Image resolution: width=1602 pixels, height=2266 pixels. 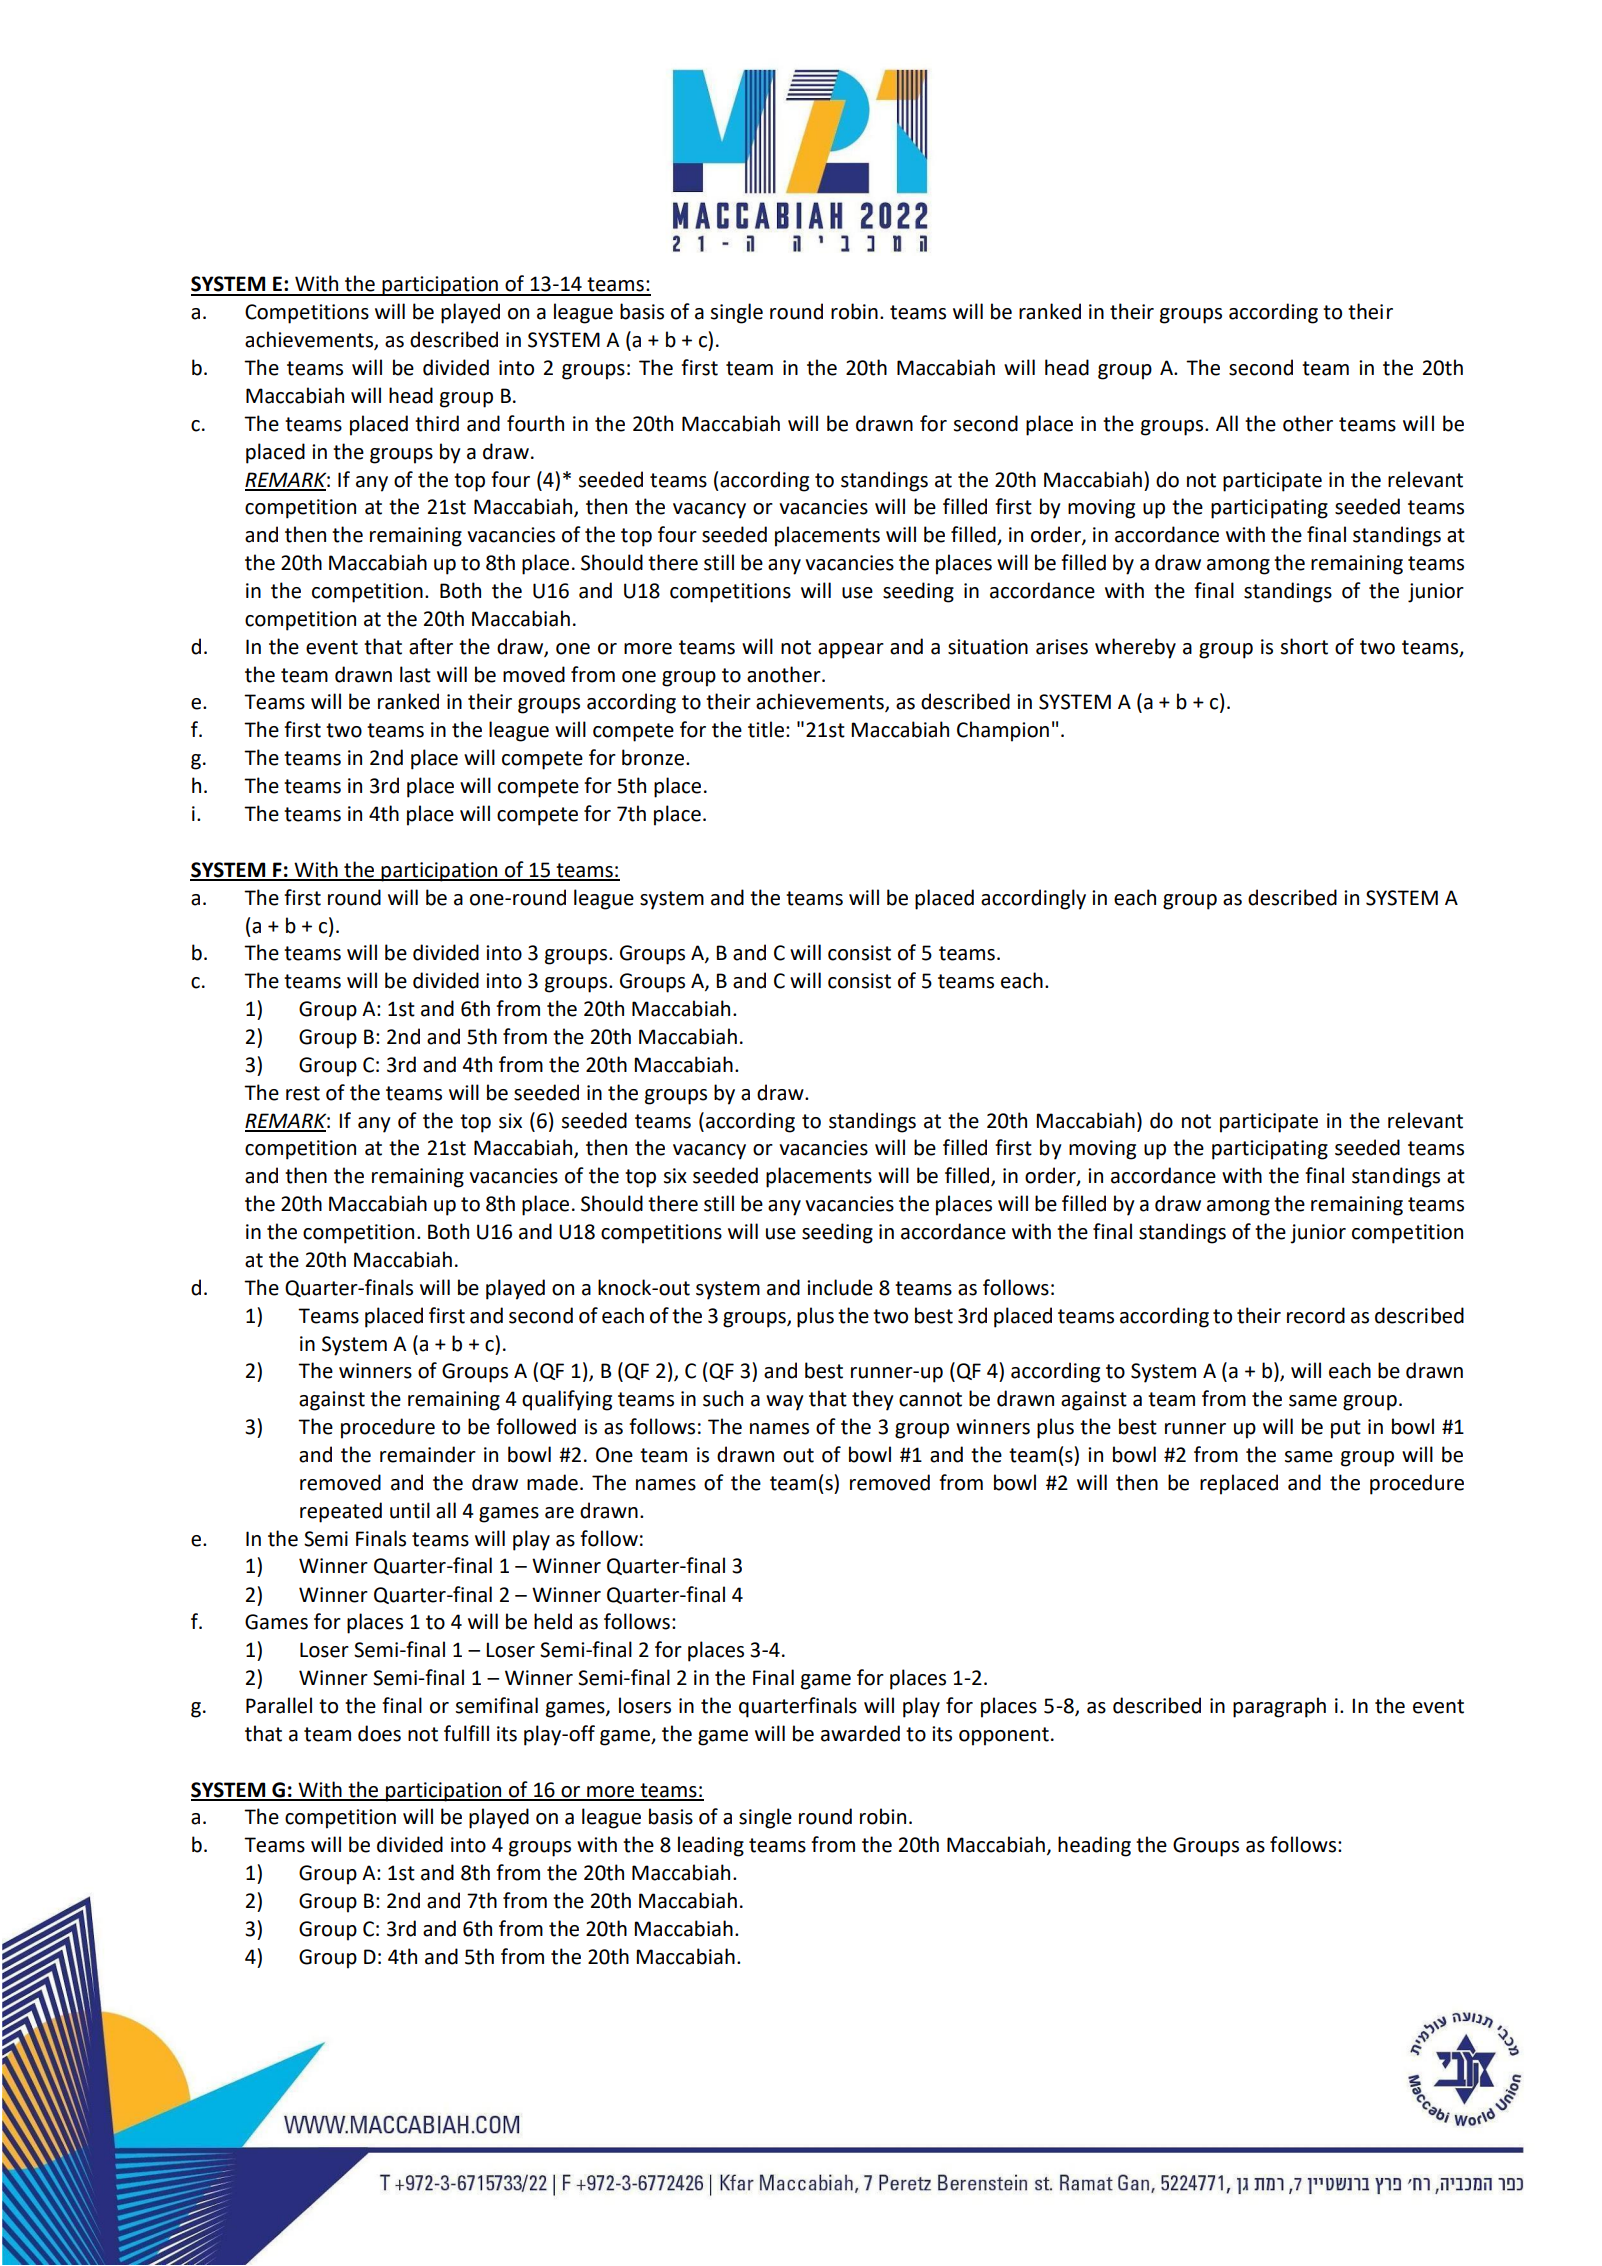 What do you see at coordinates (1346, 1429) in the image?
I see `put` at bounding box center [1346, 1429].
